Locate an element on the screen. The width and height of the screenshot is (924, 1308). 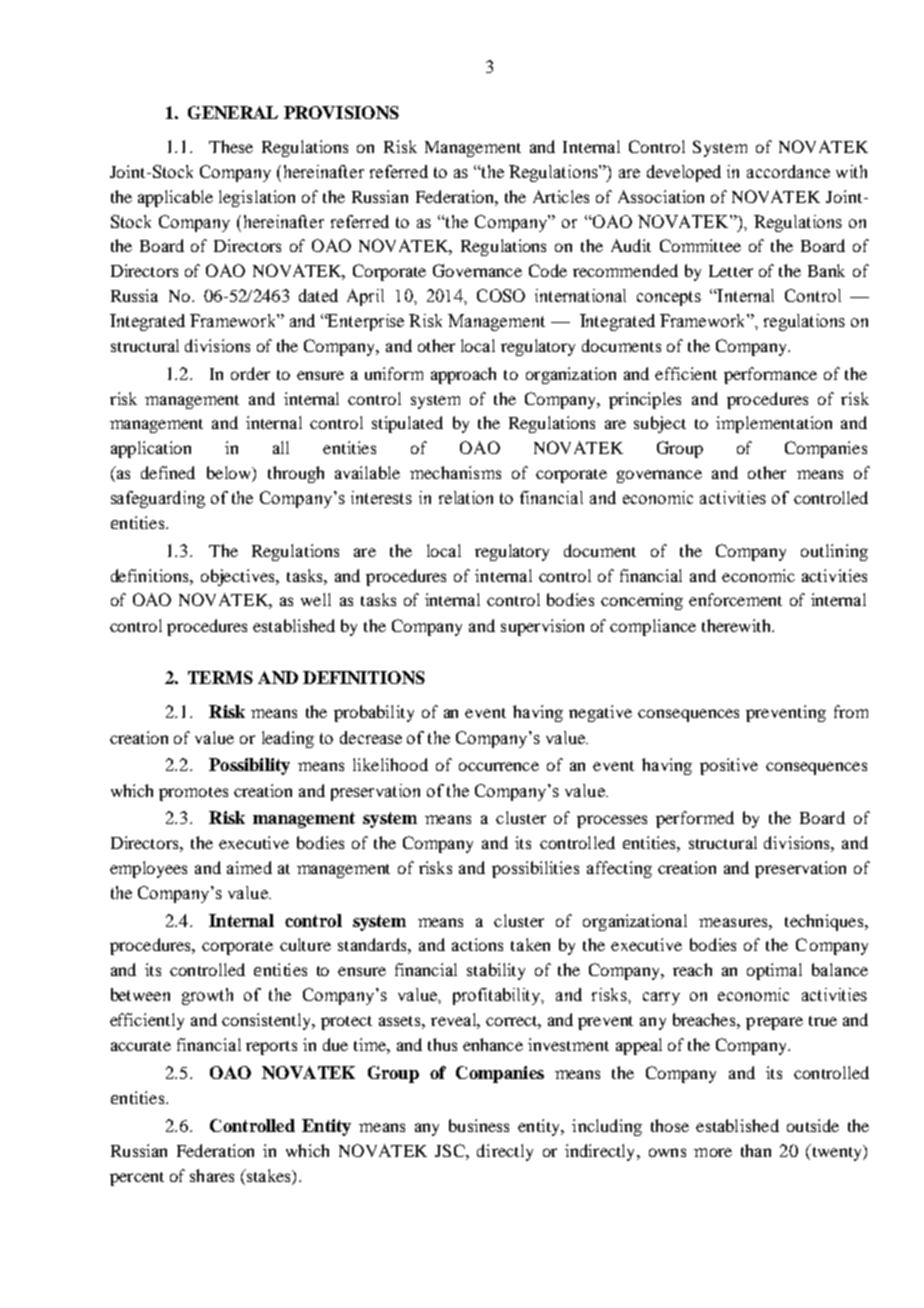
Articles is located at coordinates (561, 196).
